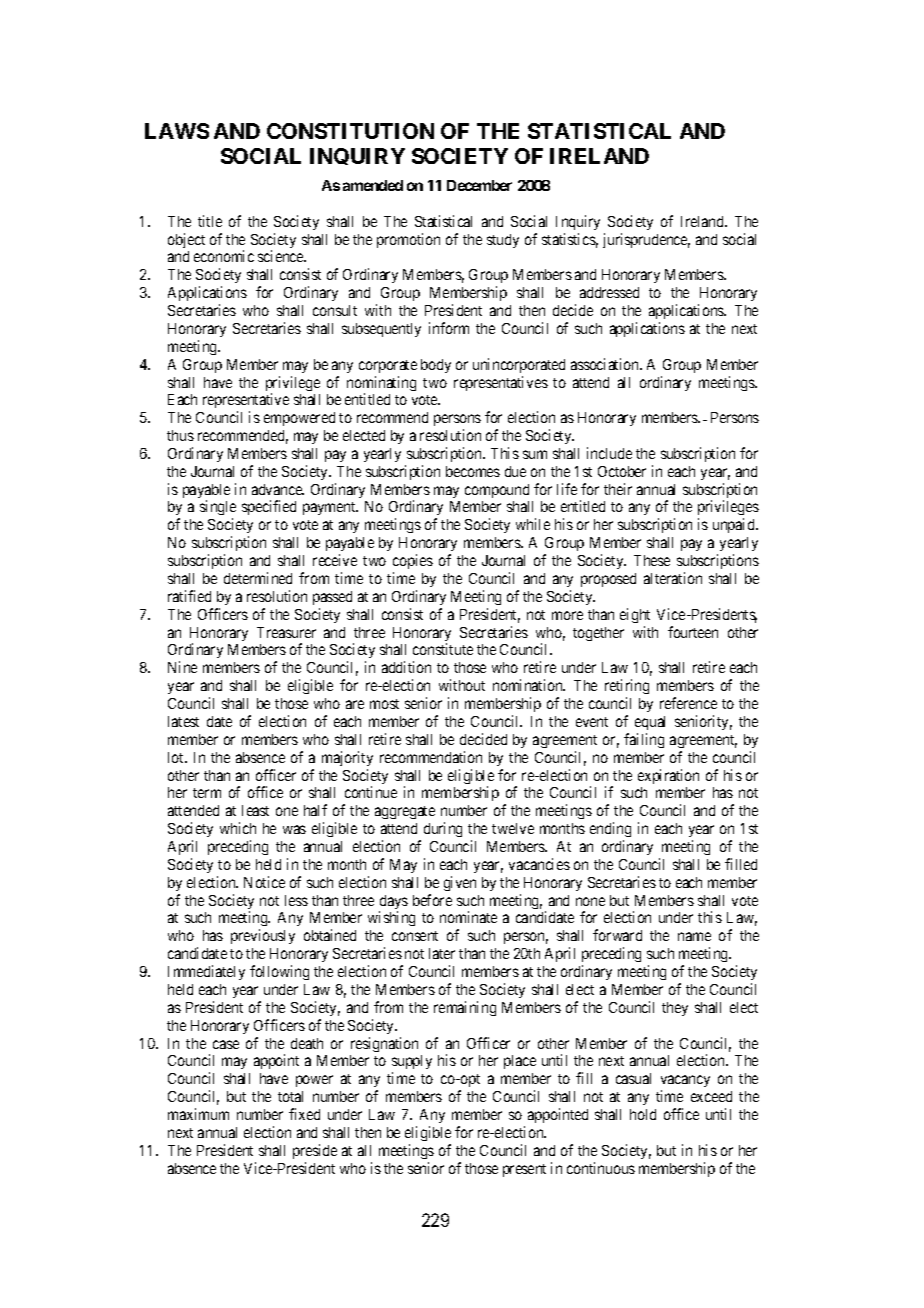  What do you see at coordinates (286, 632) in the image?
I see `Treasurer` at bounding box center [286, 632].
